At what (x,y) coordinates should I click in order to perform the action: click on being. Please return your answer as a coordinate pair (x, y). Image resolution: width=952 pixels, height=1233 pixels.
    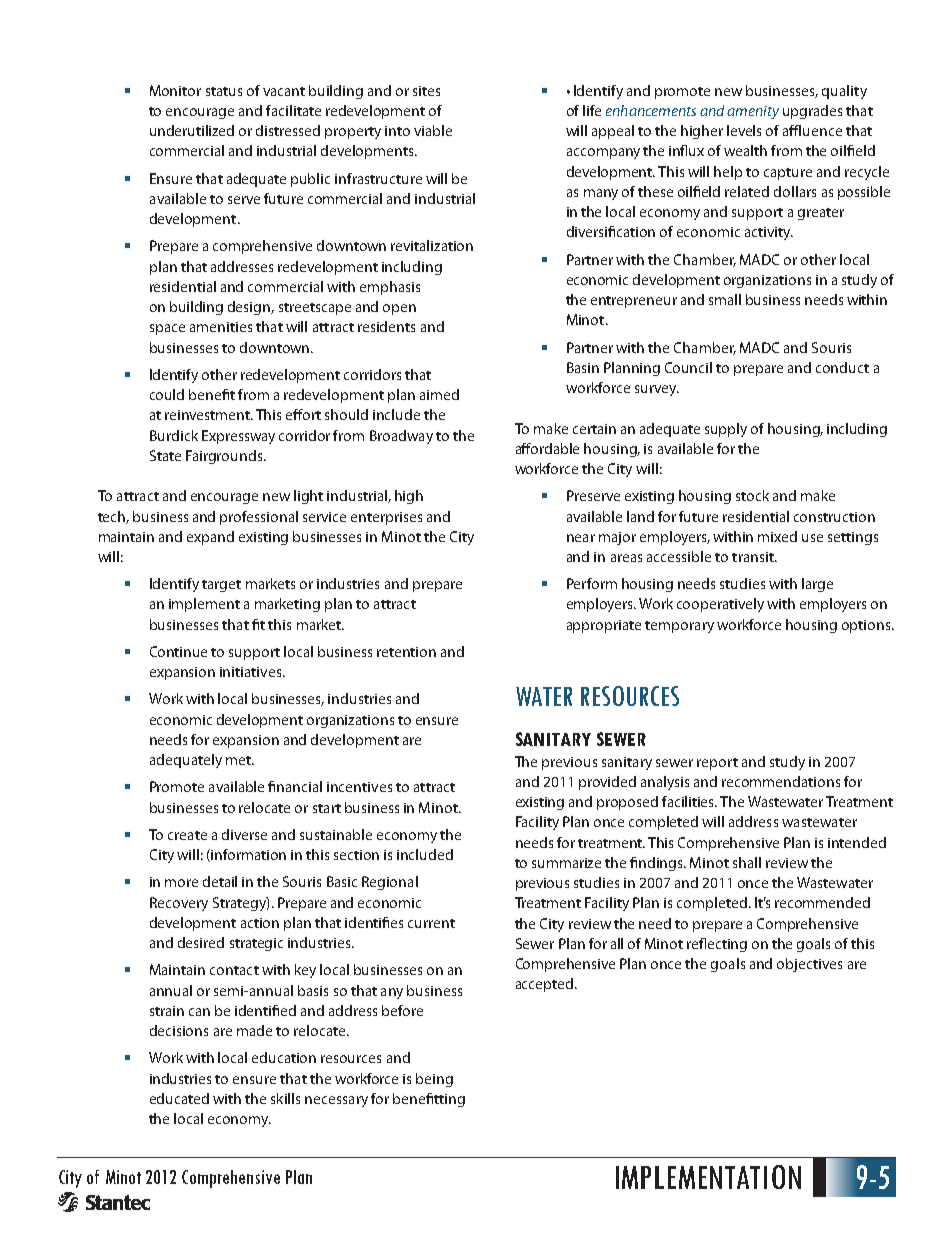
    Looking at the image, I should click on (434, 1080).
